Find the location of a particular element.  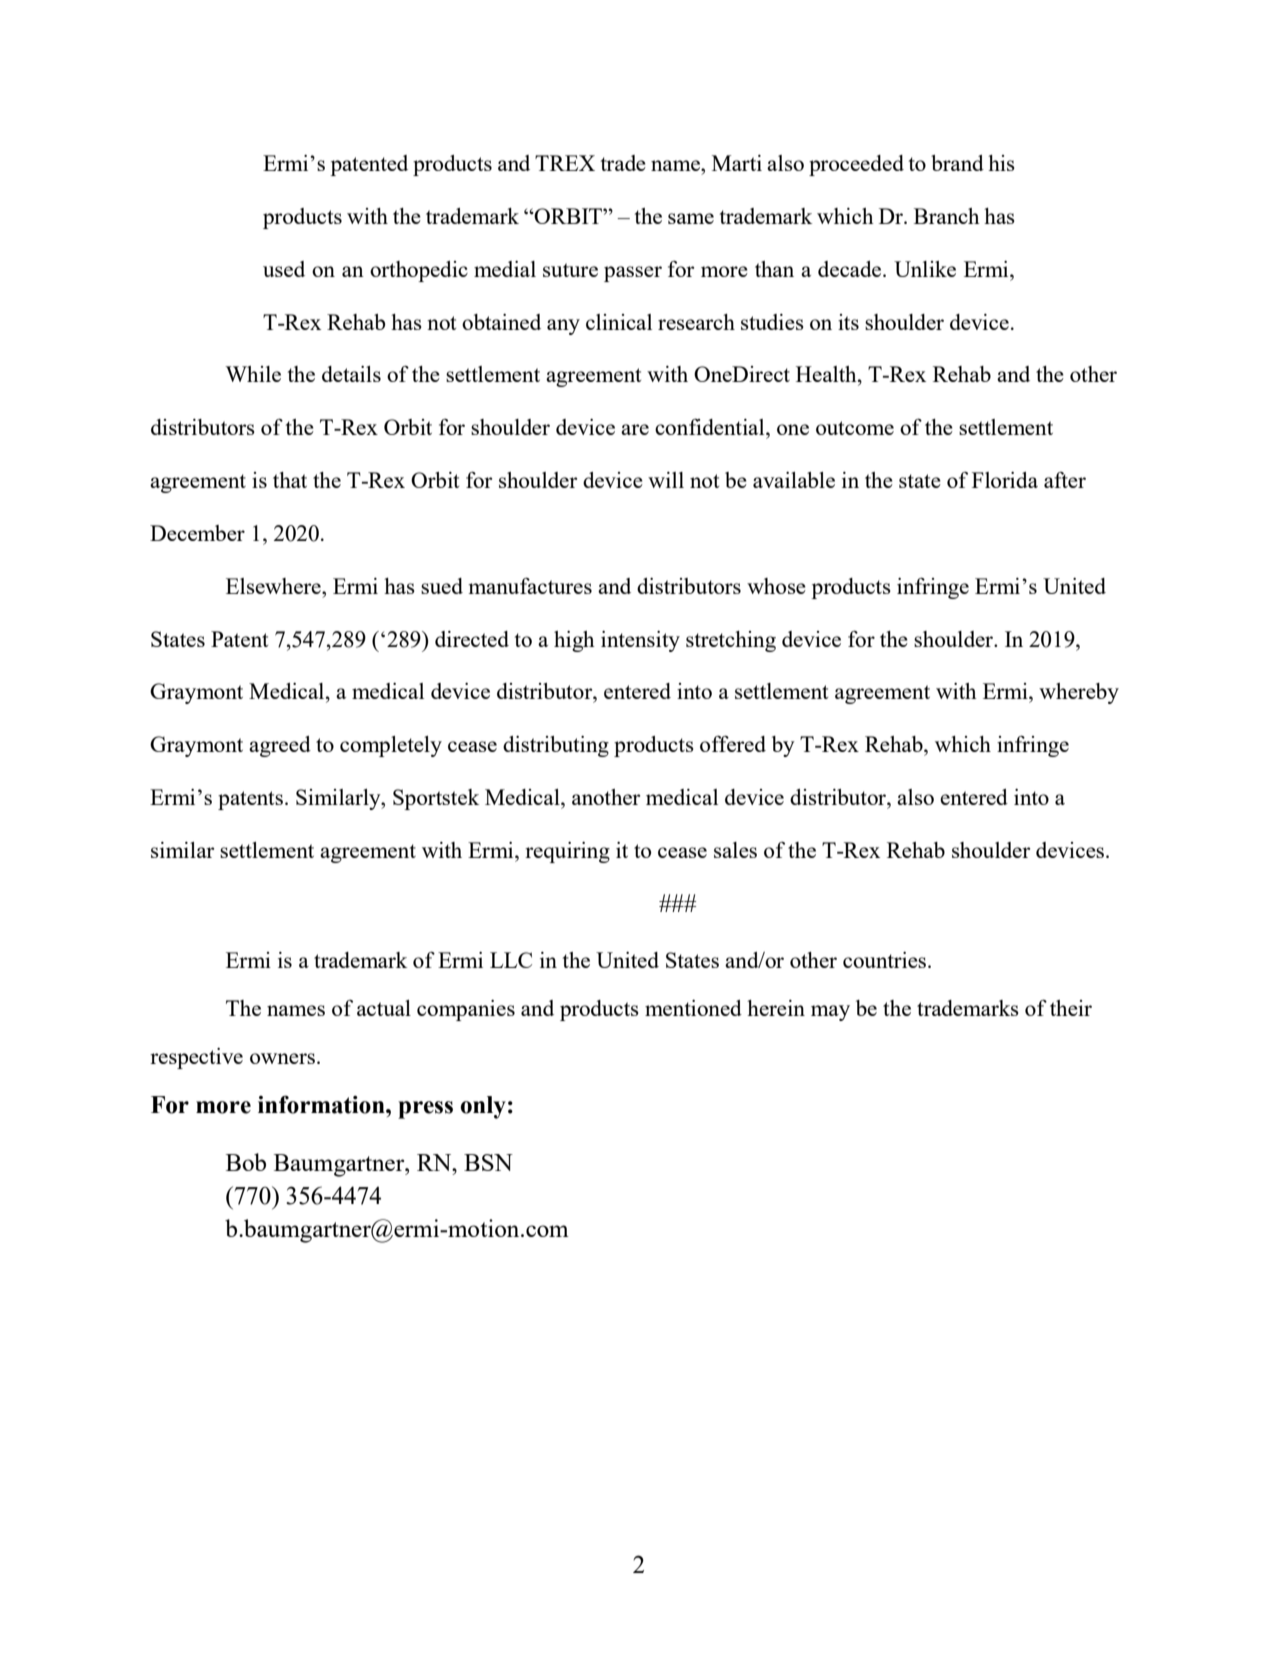

mentioned is located at coordinates (693, 1008).
